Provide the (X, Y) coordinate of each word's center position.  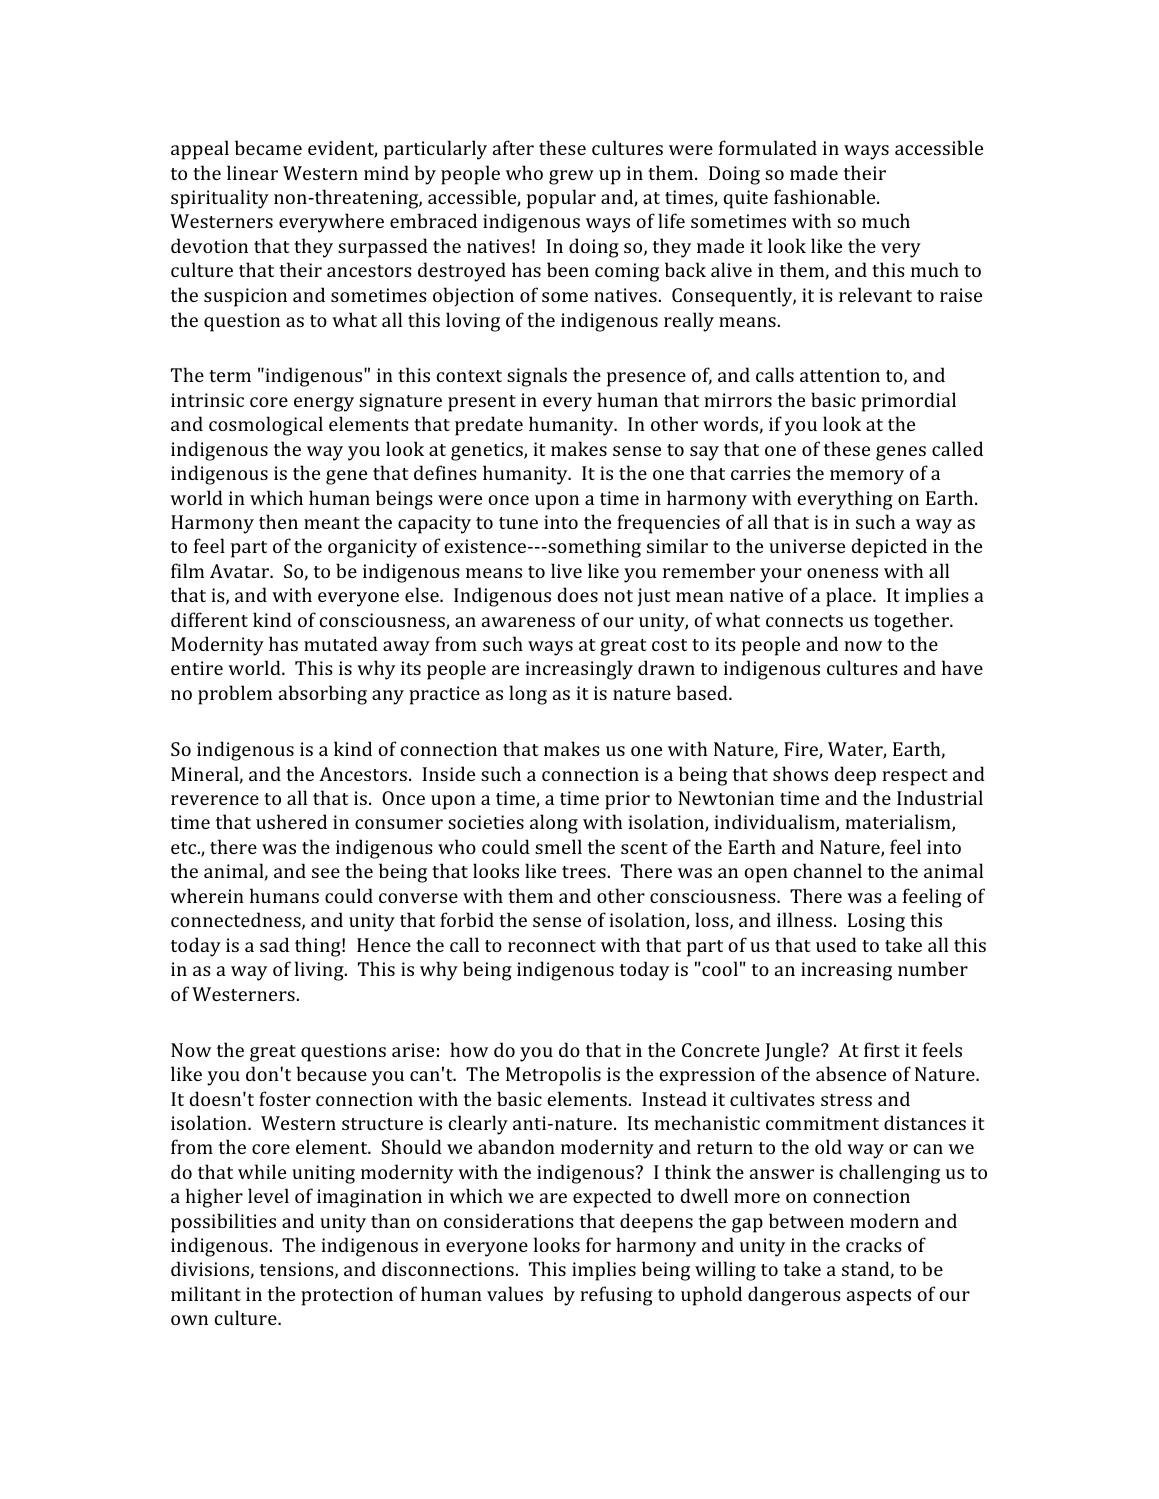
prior (627, 800)
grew (571, 177)
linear (252, 172)
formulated (768, 147)
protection (347, 1296)
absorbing (323, 695)
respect (915, 777)
